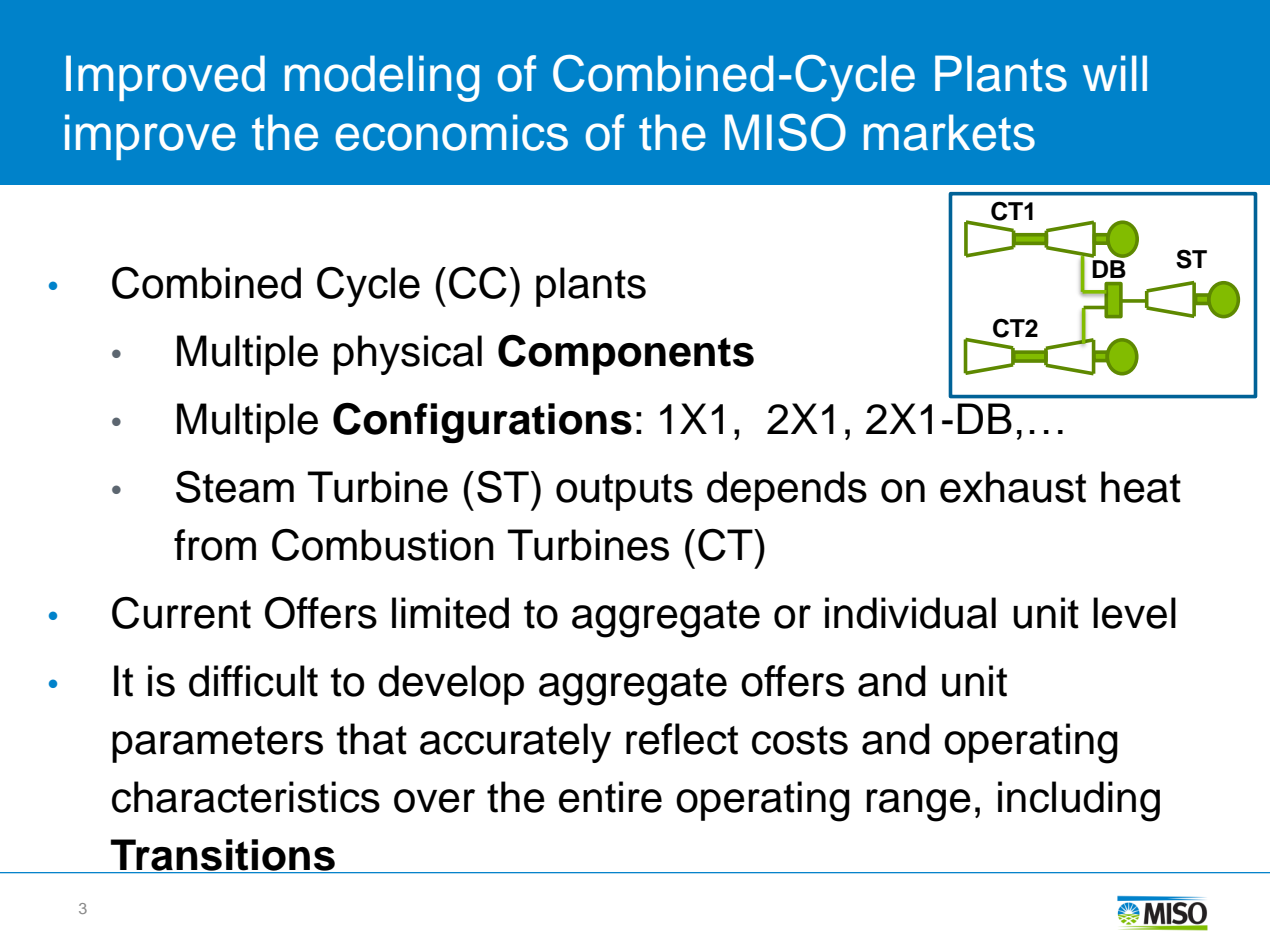 The width and height of the document is (1270, 952). I want to click on Components, so click(626, 355).
